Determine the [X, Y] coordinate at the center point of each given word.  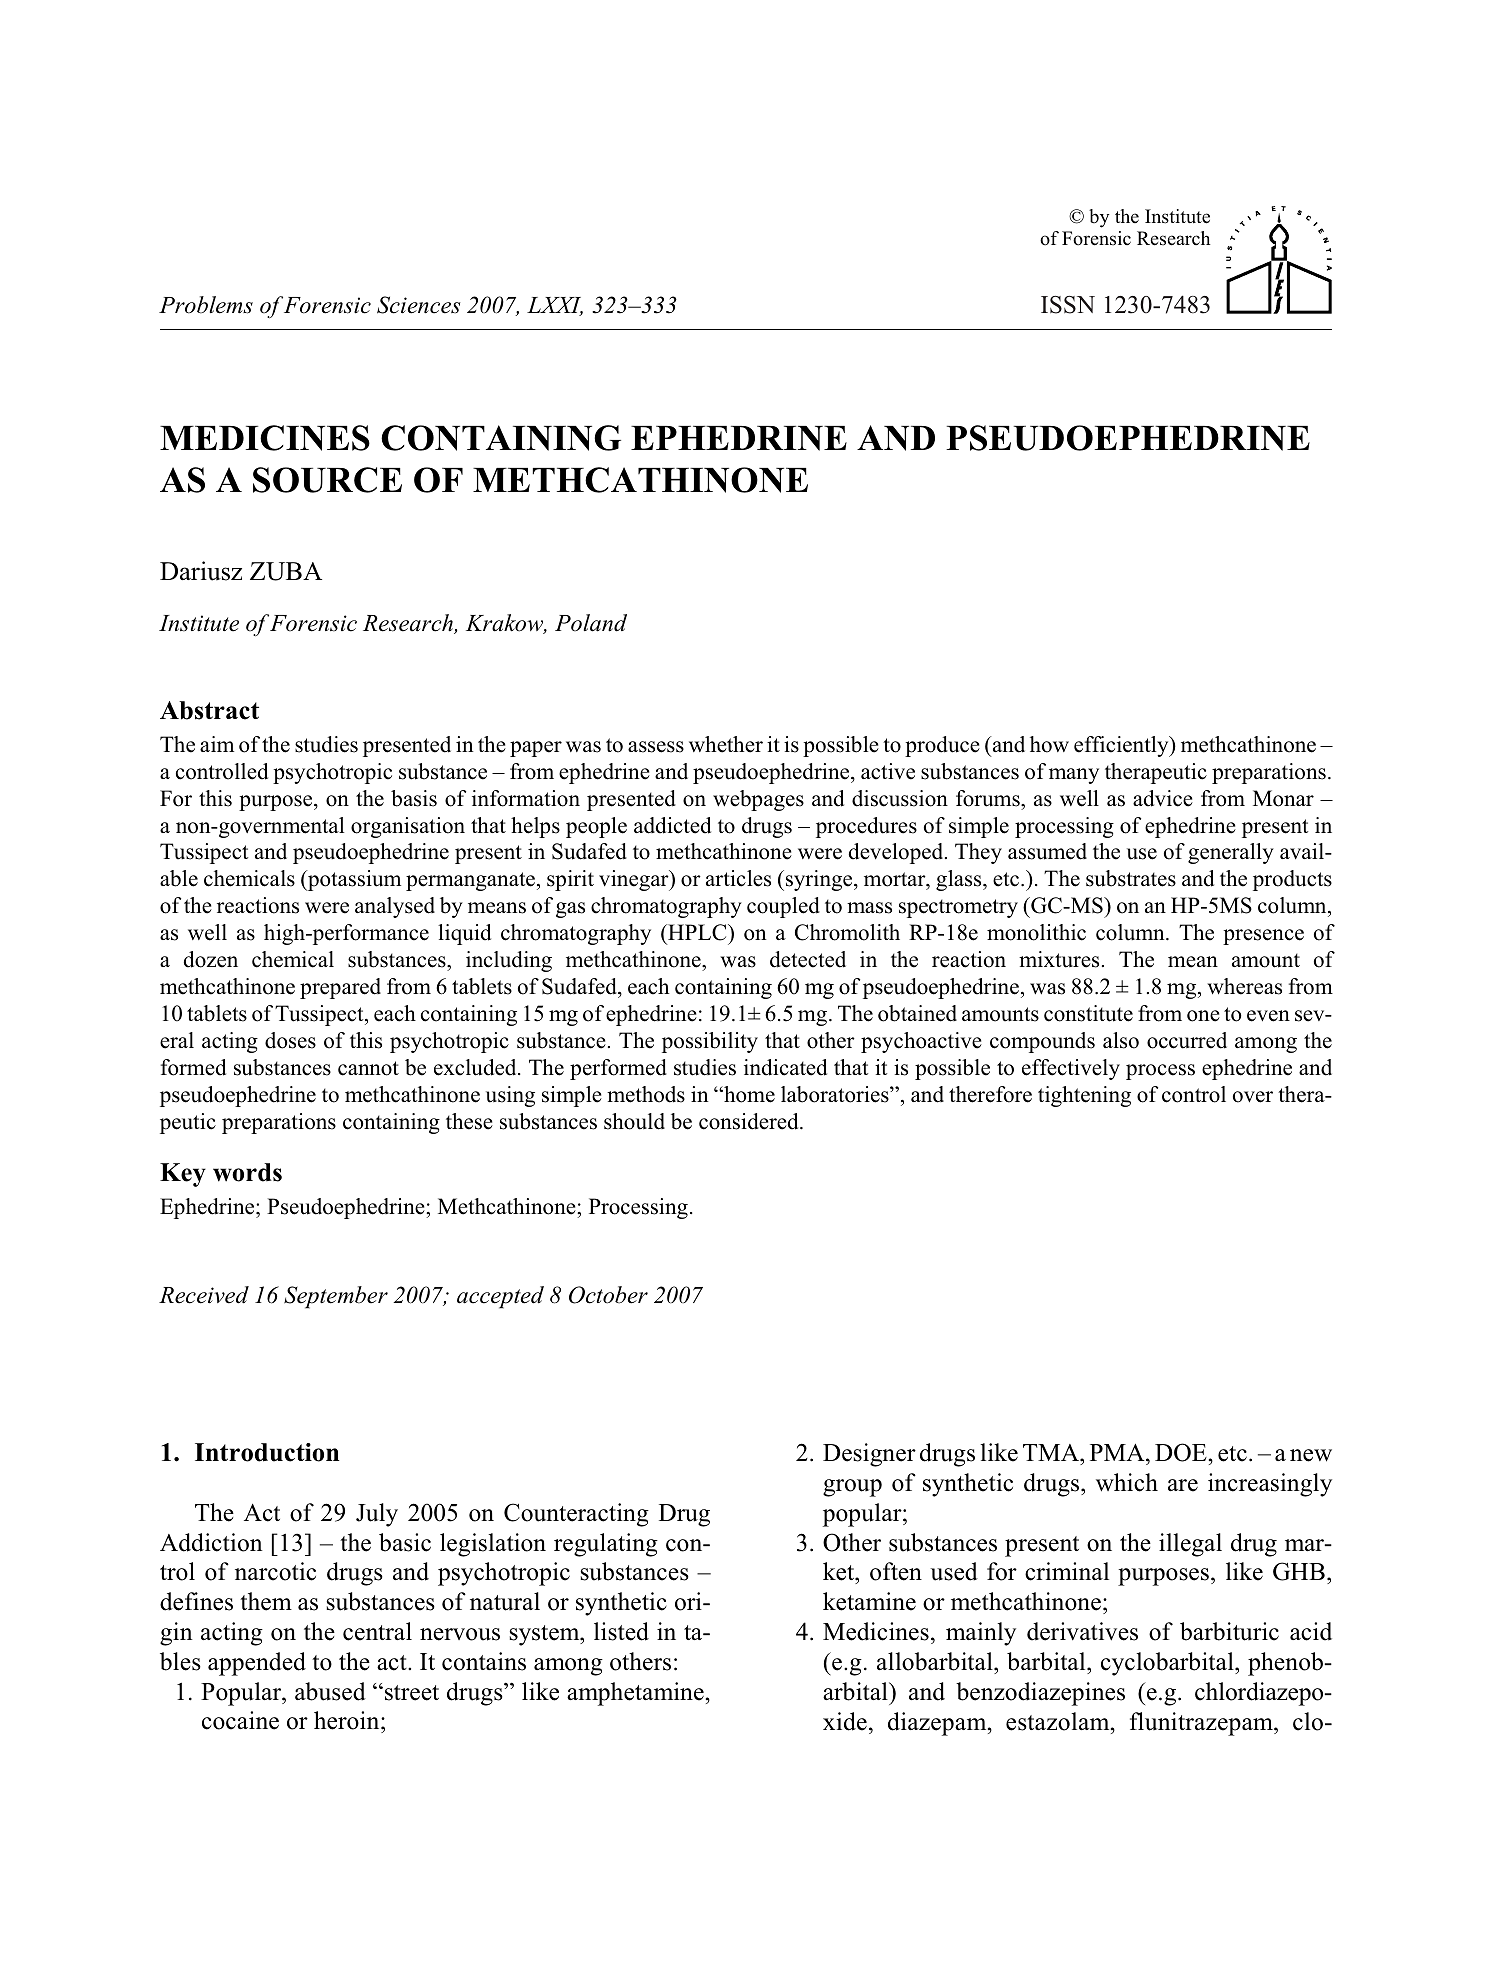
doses [290, 1040]
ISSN [1068, 305]
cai [240, 1720]
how [1049, 744]
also [1121, 1040]
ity [746, 1042]
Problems [206, 305]
